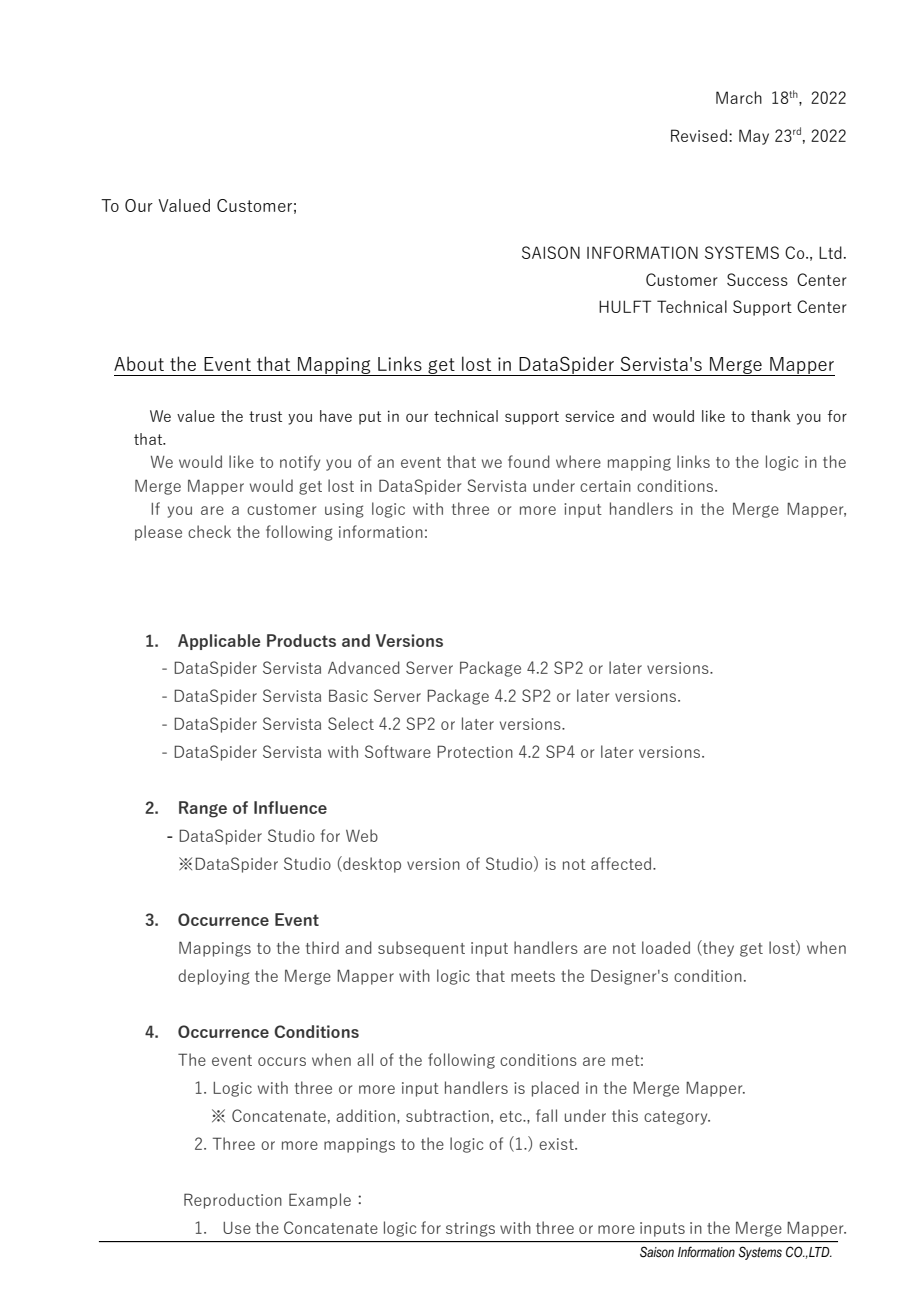 The height and width of the image is (1308, 924). I want to click on strings, so click(470, 1229).
